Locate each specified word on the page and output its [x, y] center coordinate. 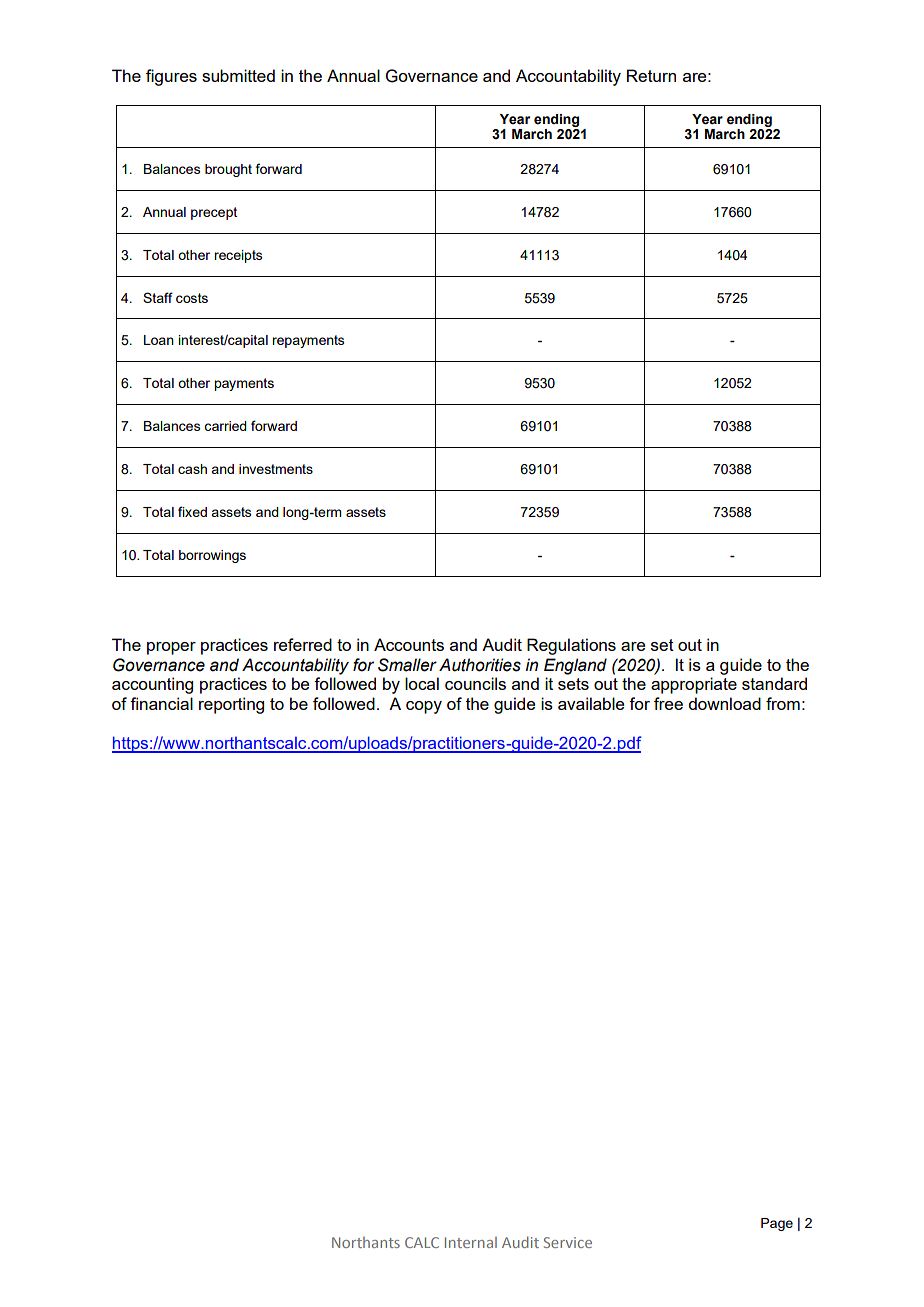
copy [424, 707]
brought [228, 170]
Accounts [409, 644]
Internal [471, 1242]
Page [777, 1224]
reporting [231, 705]
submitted [238, 75]
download [724, 703]
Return [651, 75]
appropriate [694, 685]
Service [568, 1242]
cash [192, 469]
